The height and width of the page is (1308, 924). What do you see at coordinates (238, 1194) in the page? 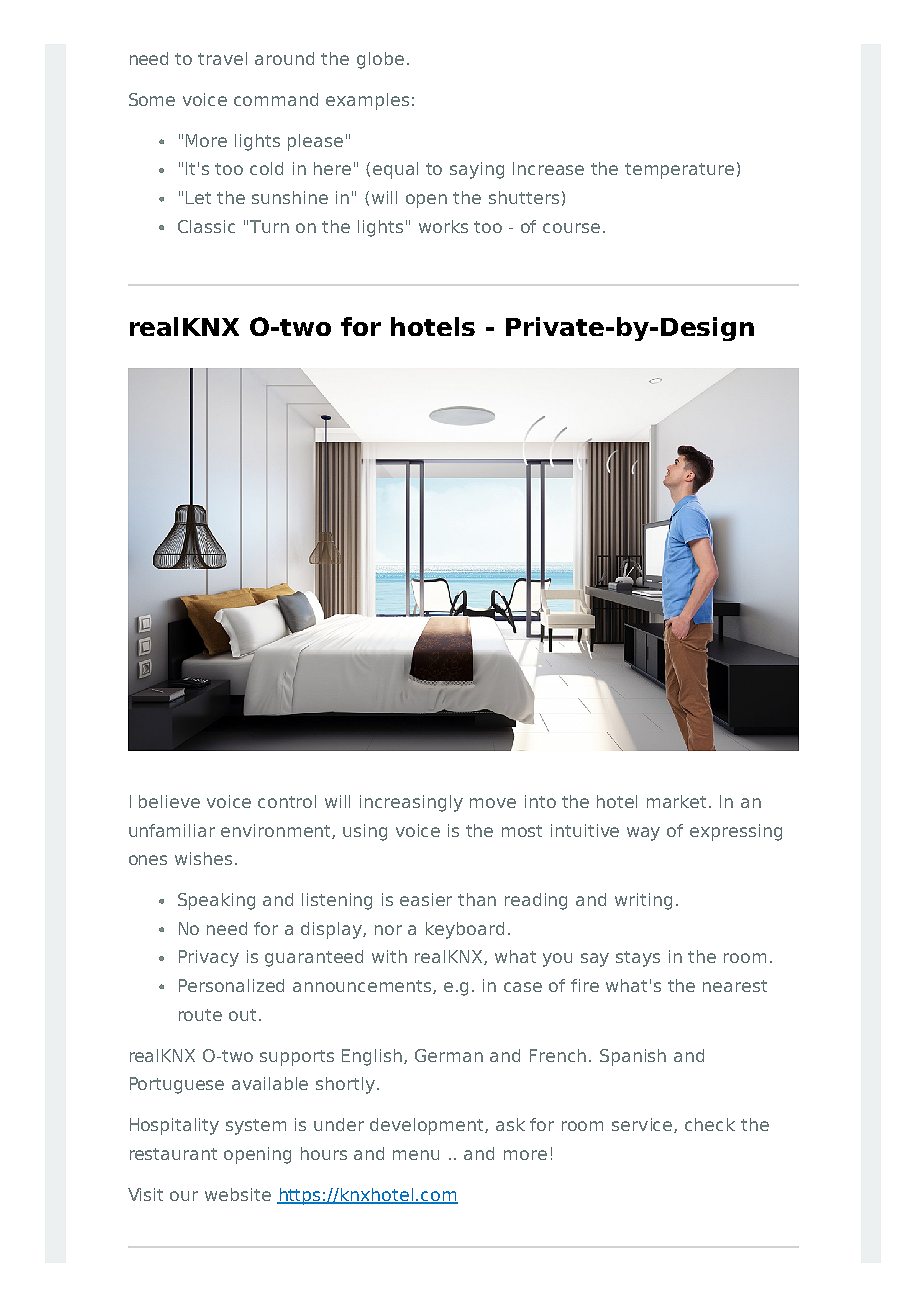
I see `website` at bounding box center [238, 1194].
